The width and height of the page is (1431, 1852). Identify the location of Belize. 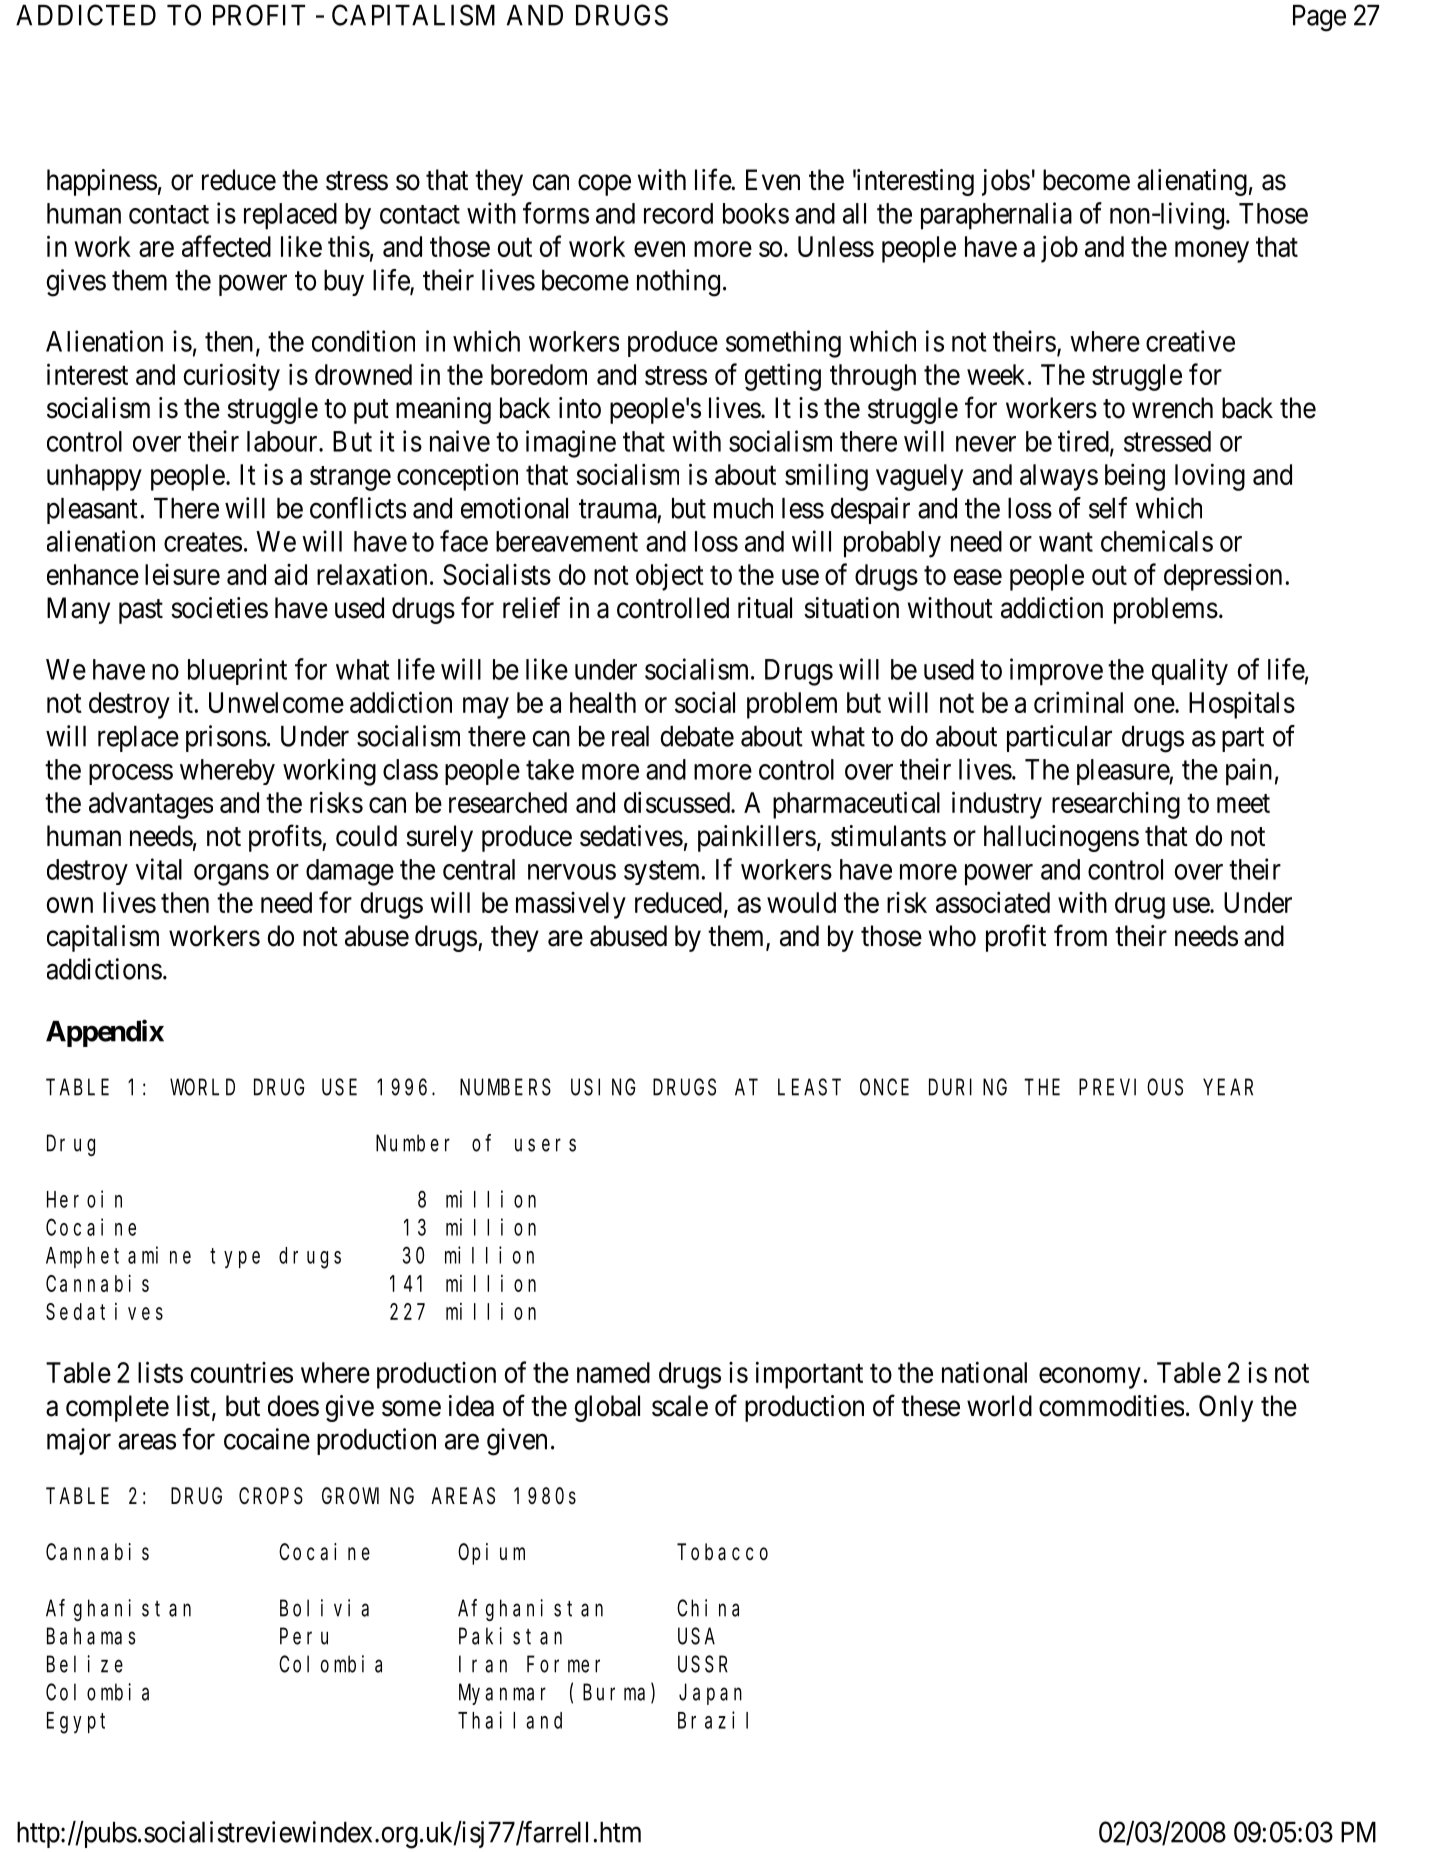
(85, 1664).
